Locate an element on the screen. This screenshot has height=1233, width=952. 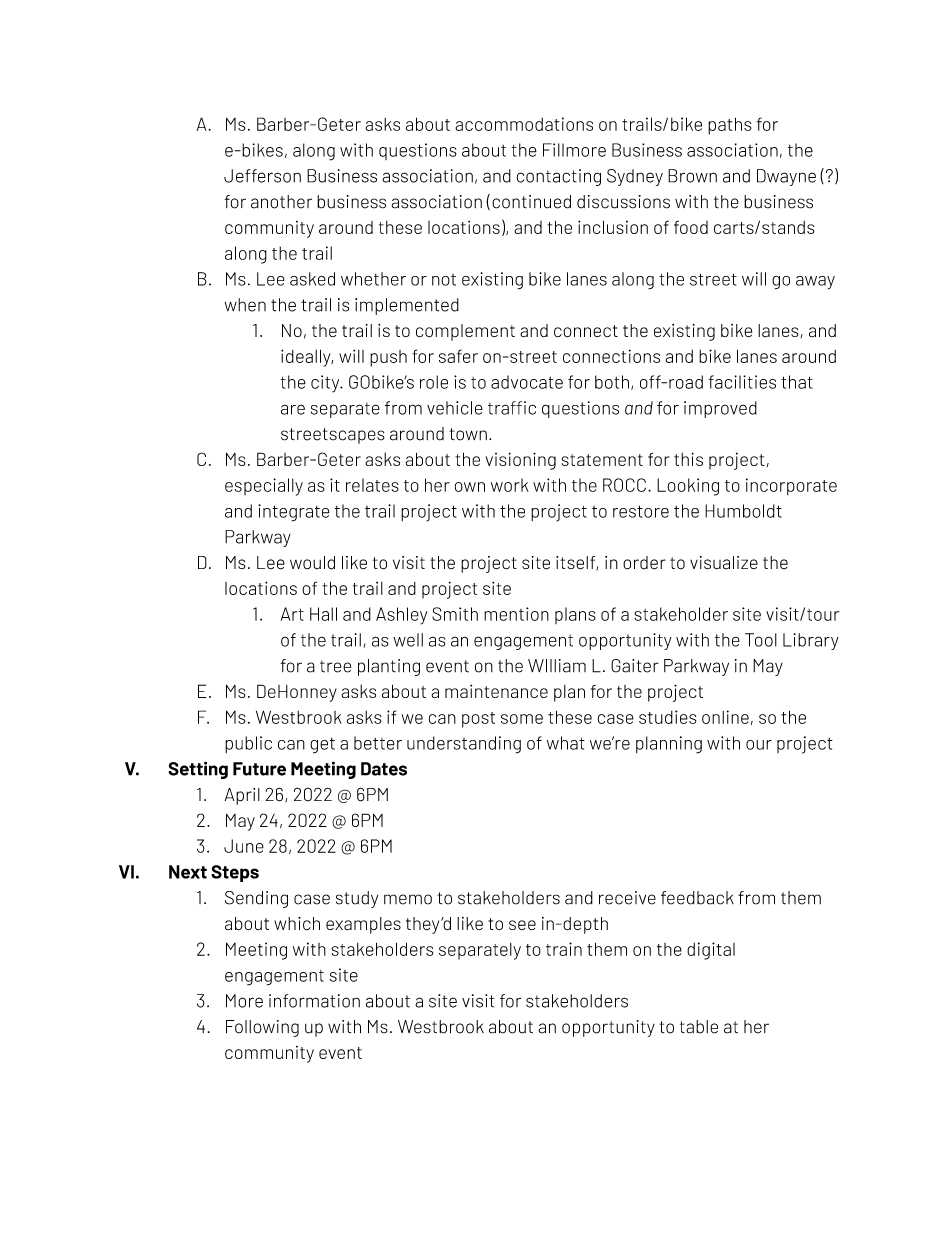
train is located at coordinates (564, 949).
